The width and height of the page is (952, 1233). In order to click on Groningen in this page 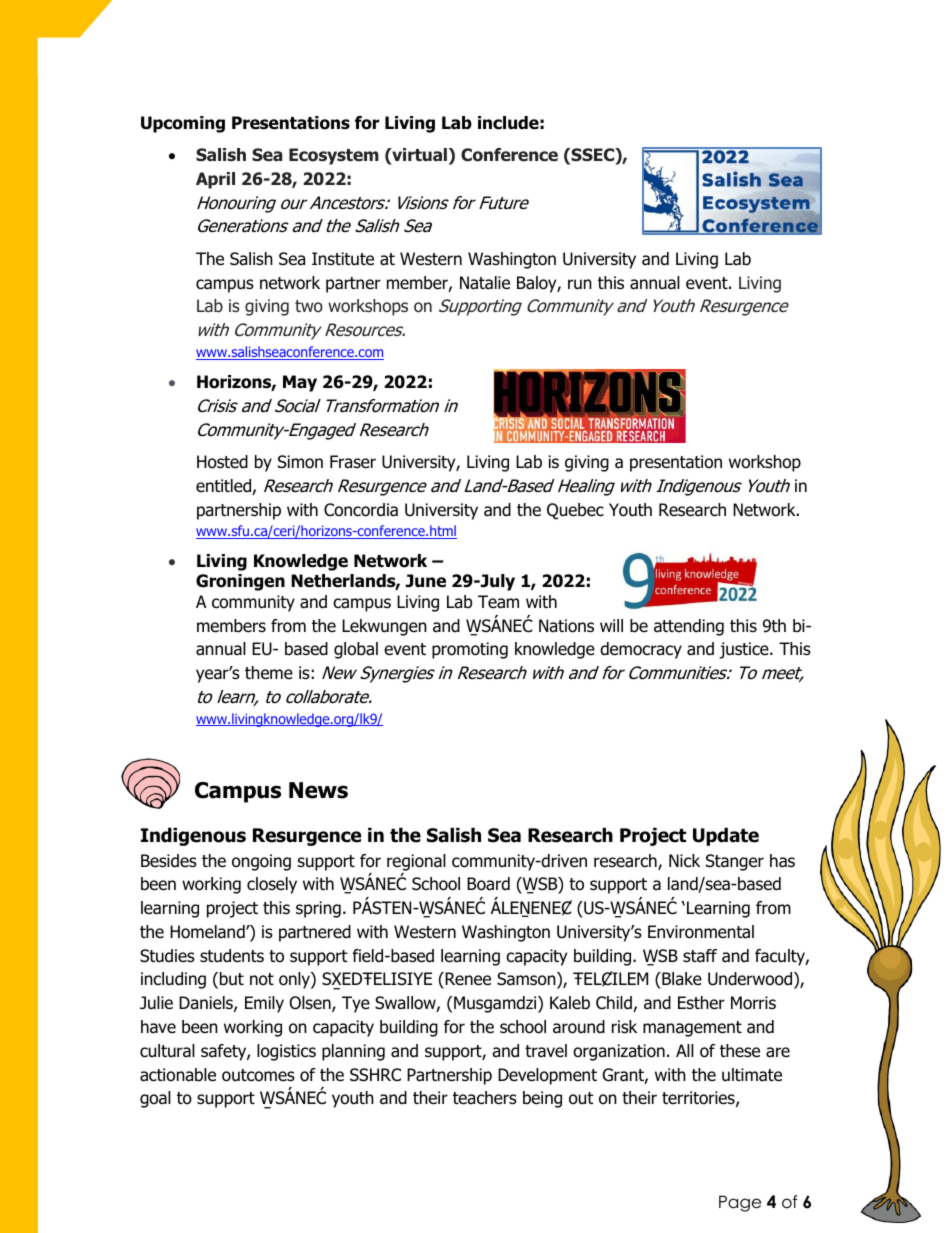, I will do `click(240, 582)`.
